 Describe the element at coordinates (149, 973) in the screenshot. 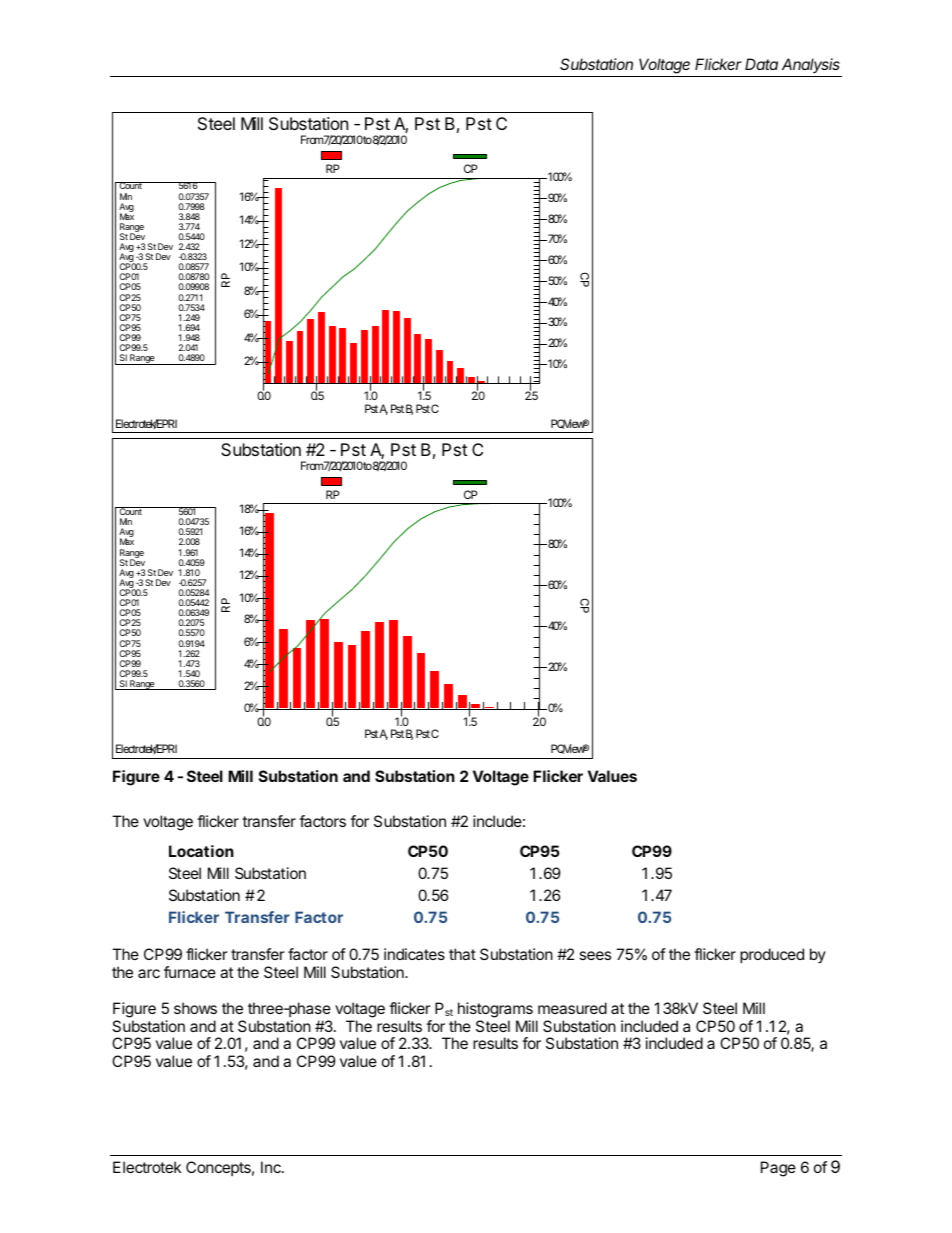

I see `arc` at that location.
